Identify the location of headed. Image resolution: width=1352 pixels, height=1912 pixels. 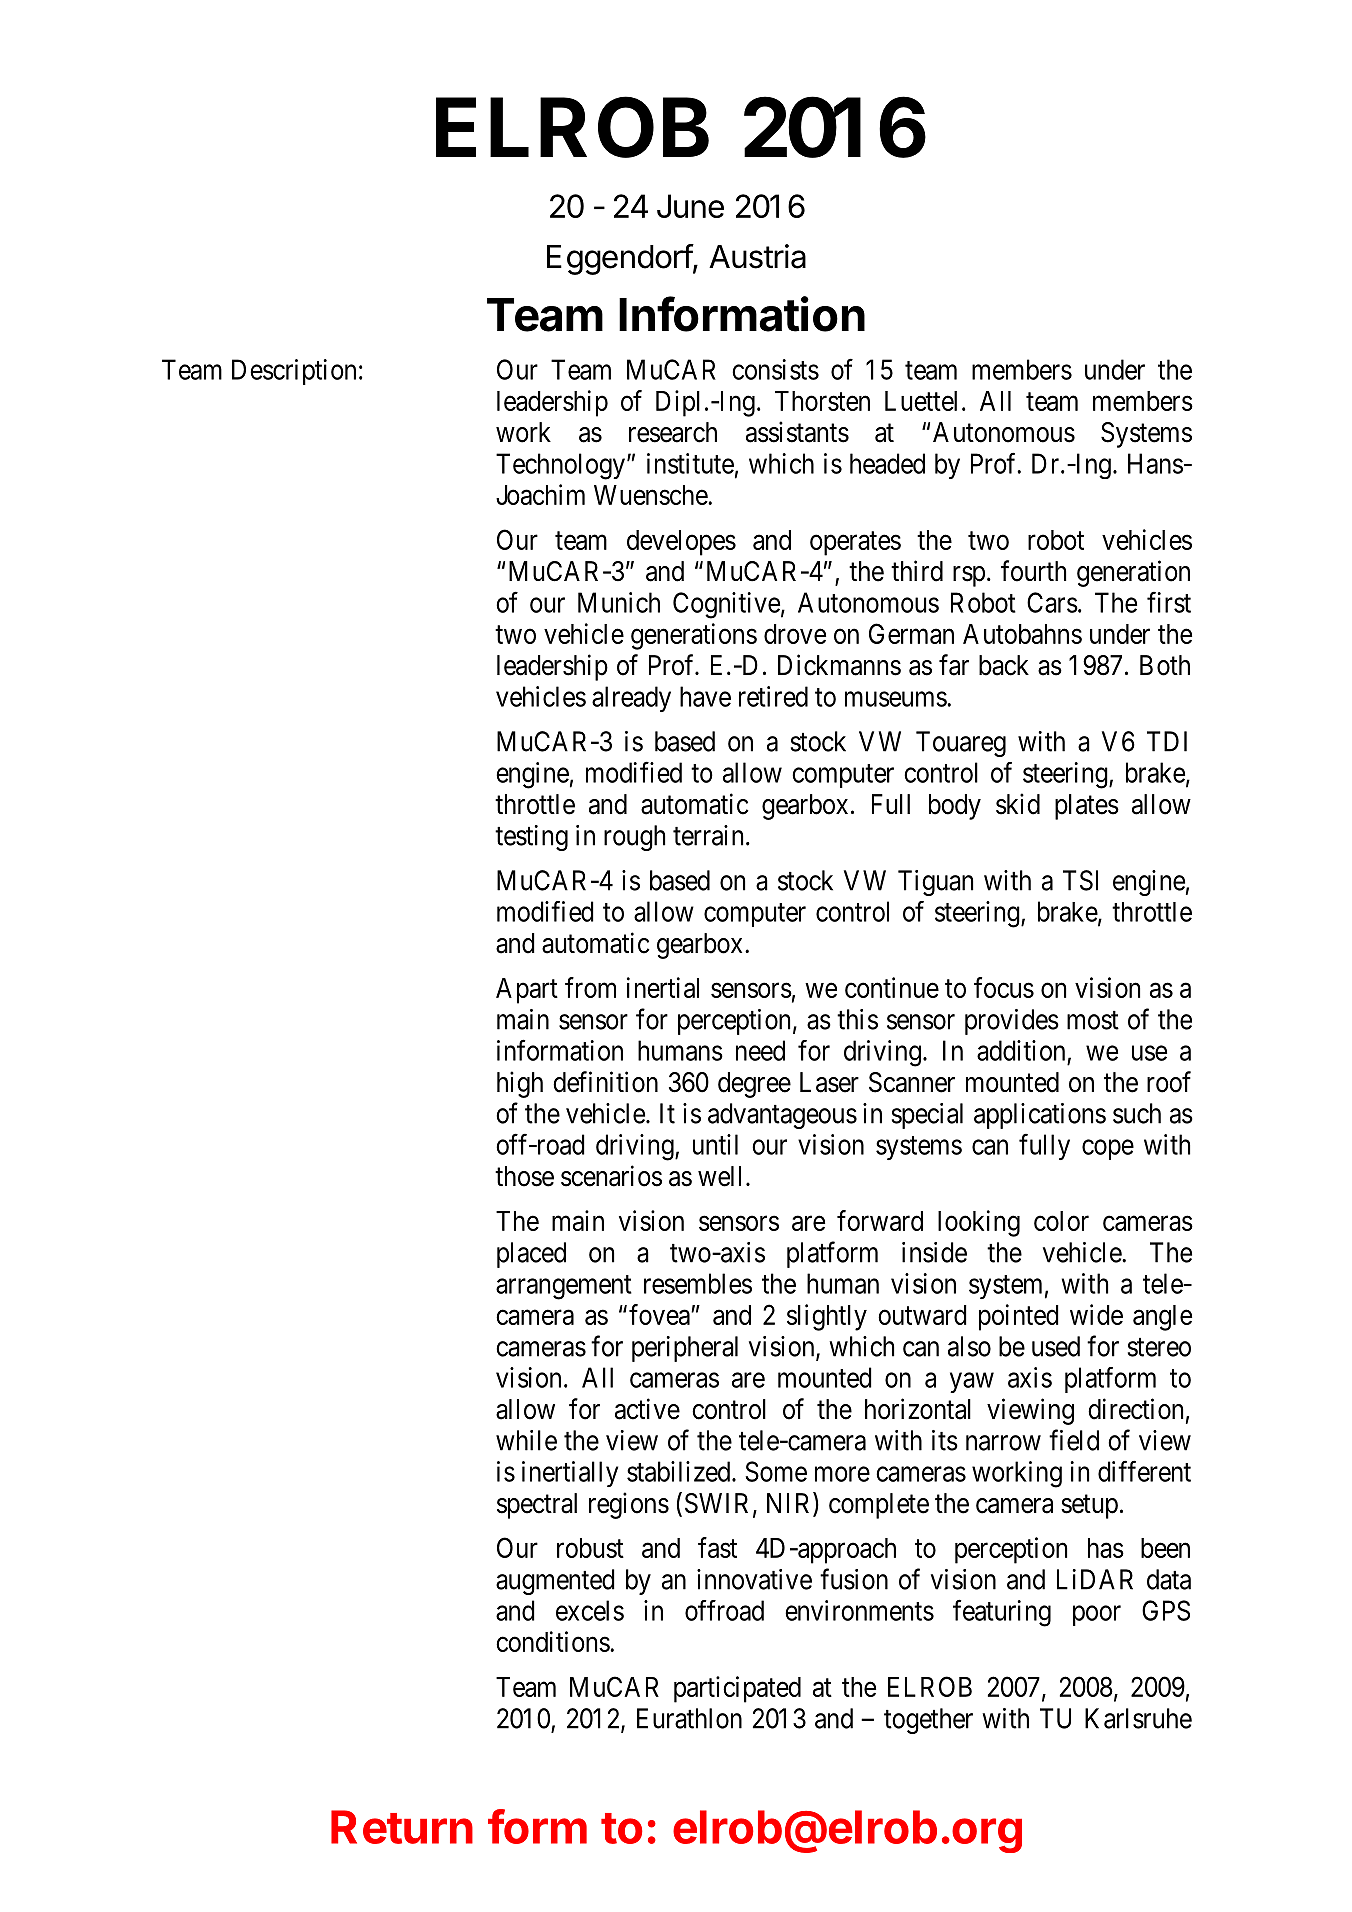
(887, 463).
